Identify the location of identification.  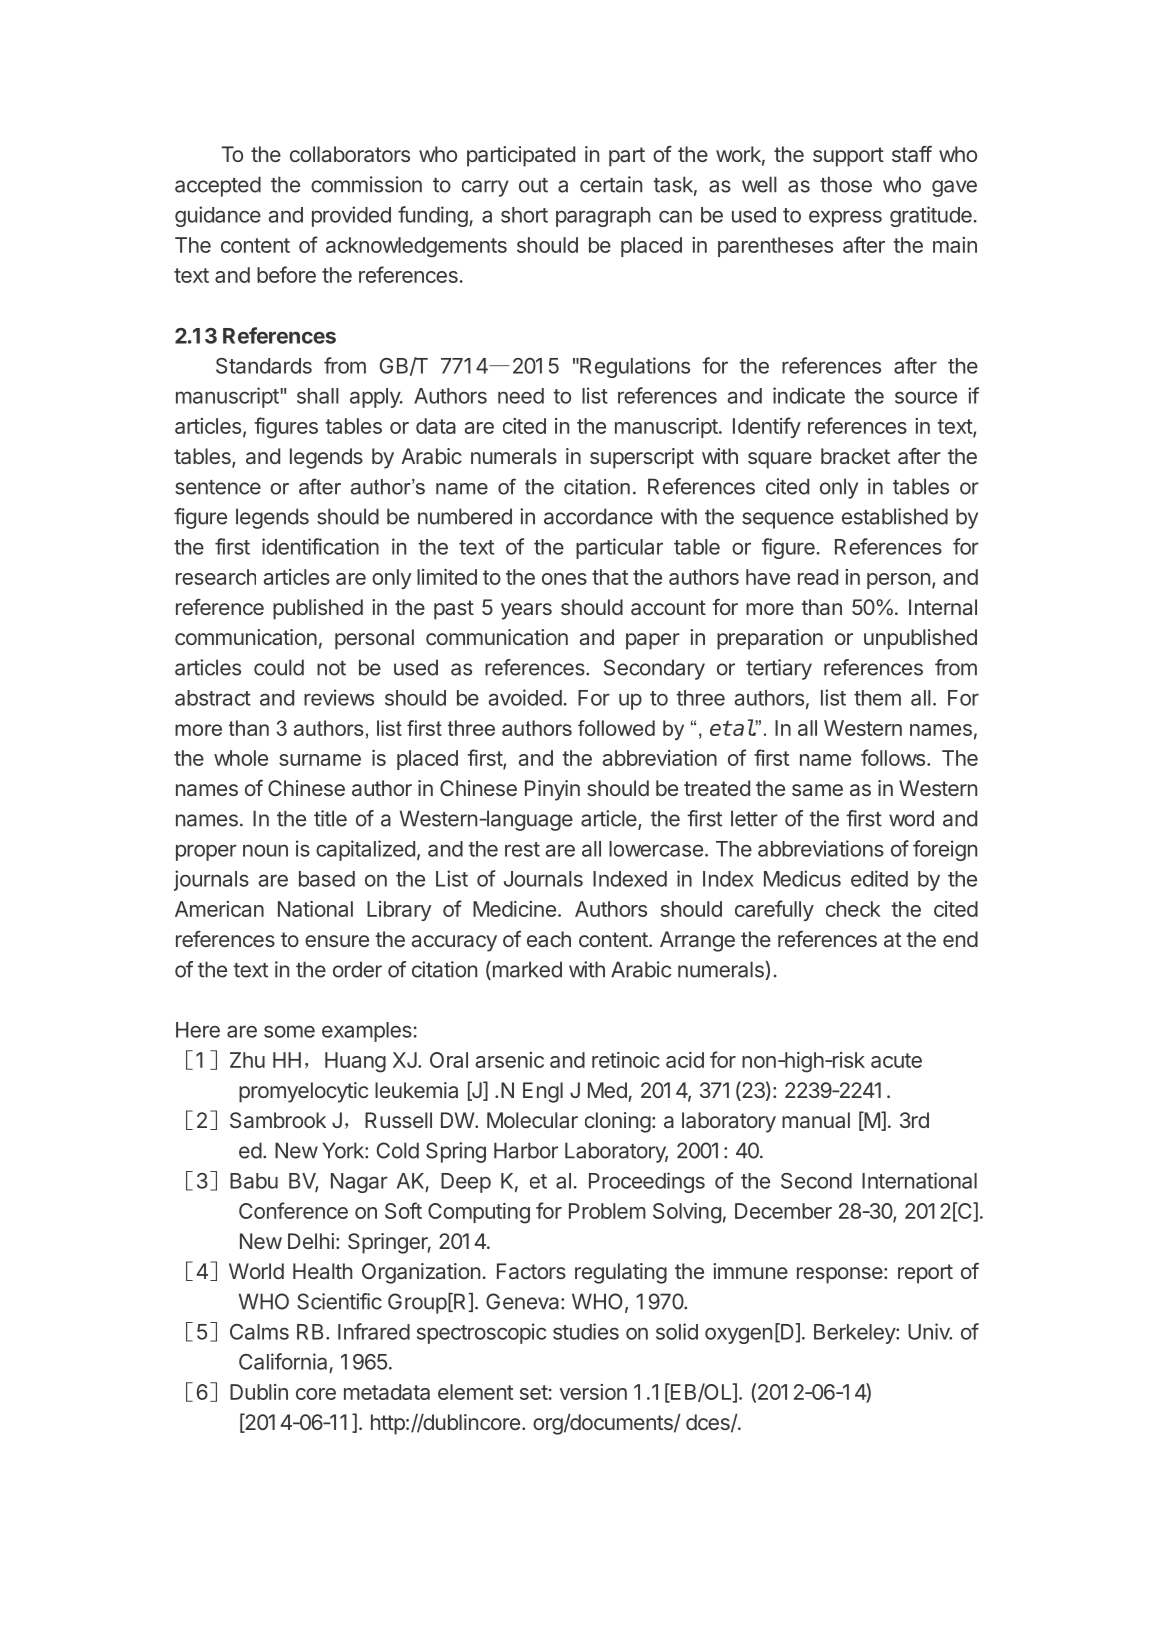
(320, 546).
